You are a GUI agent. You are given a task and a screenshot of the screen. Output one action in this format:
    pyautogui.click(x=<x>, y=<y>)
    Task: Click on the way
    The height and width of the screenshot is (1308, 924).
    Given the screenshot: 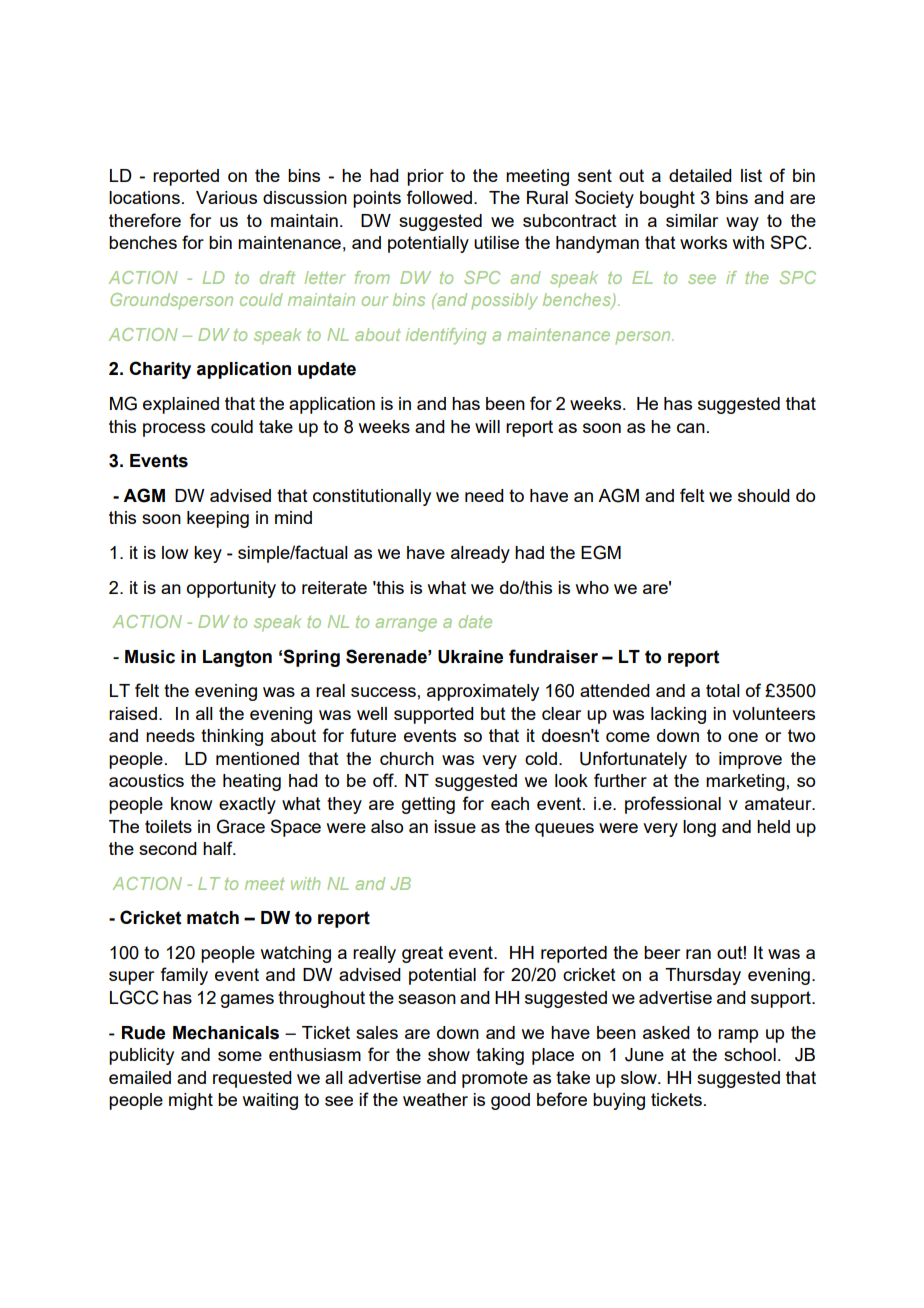 What is the action you would take?
    pyautogui.click(x=742, y=224)
